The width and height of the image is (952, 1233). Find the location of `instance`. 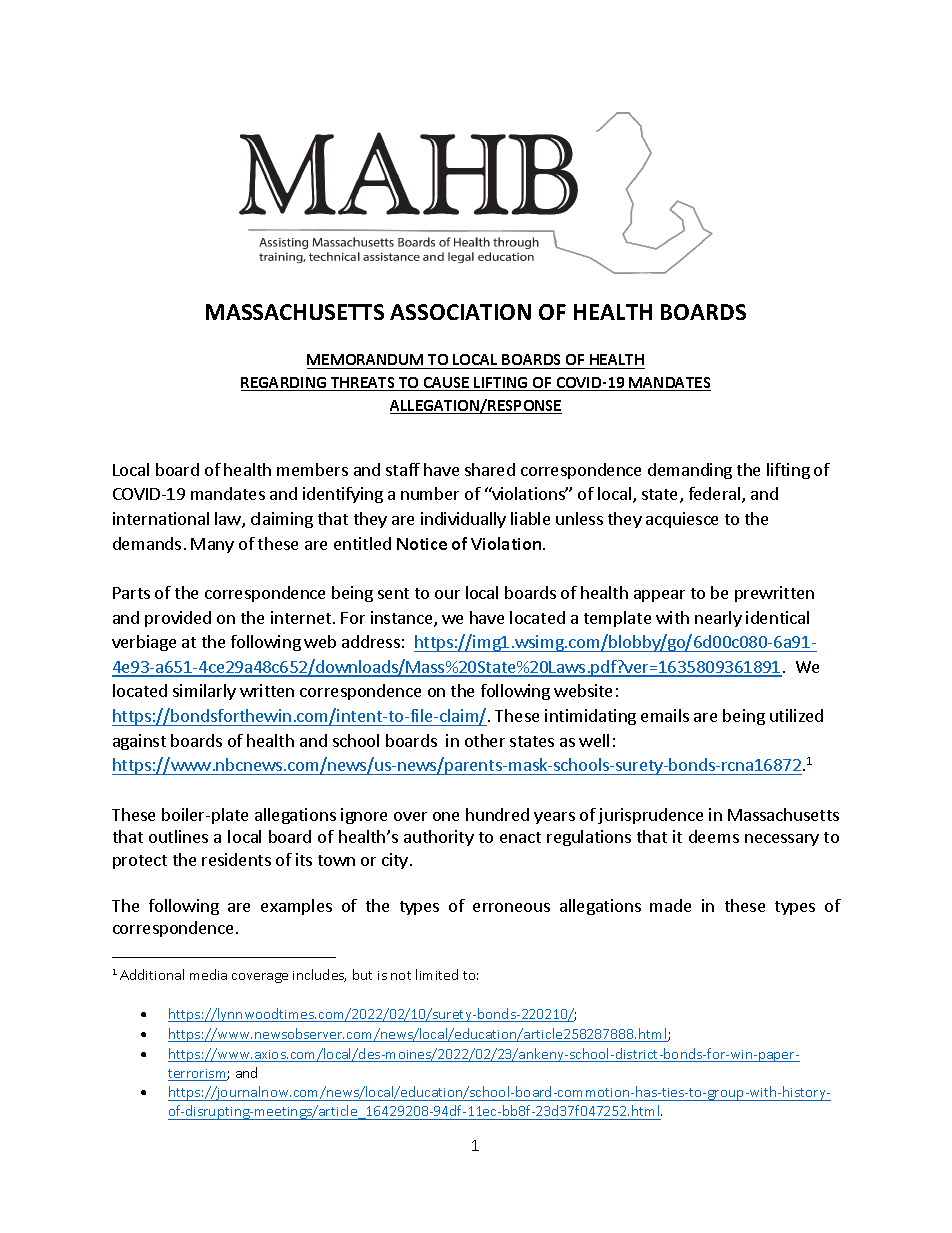

instance is located at coordinates (403, 619).
